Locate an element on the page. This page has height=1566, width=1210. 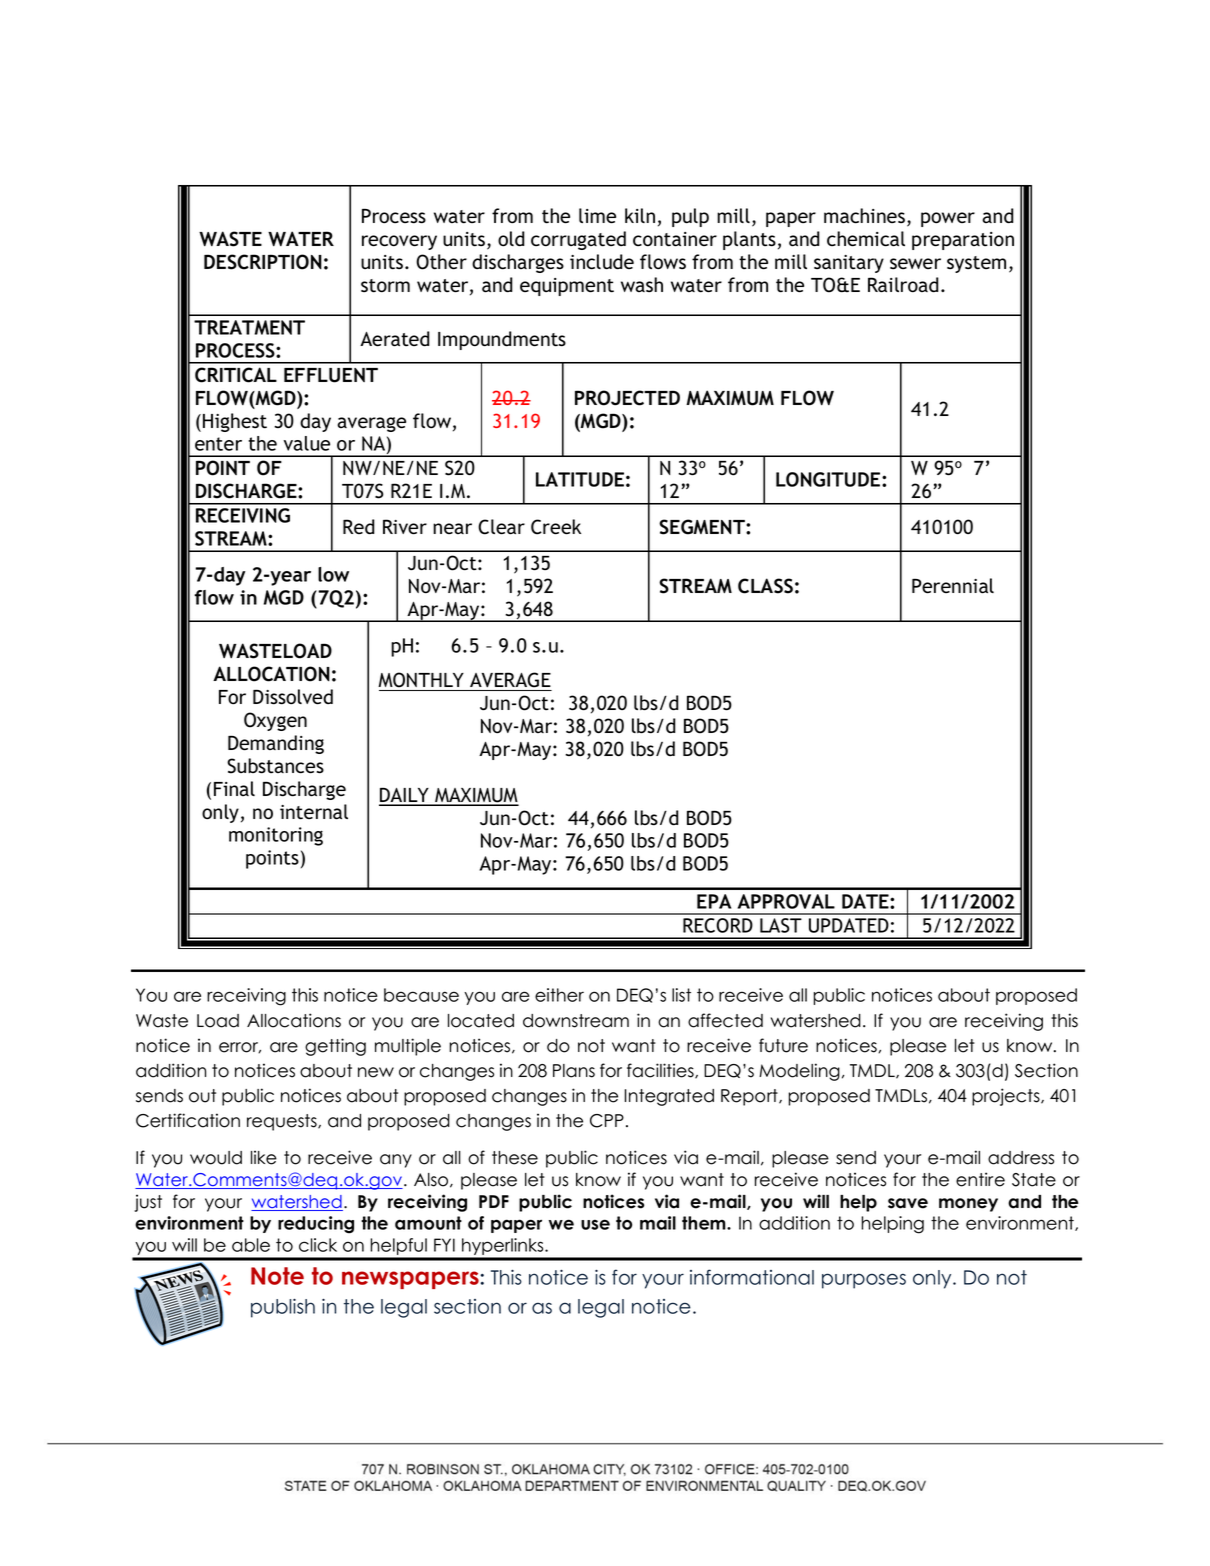
APPROVAL is located at coordinates (786, 901).
